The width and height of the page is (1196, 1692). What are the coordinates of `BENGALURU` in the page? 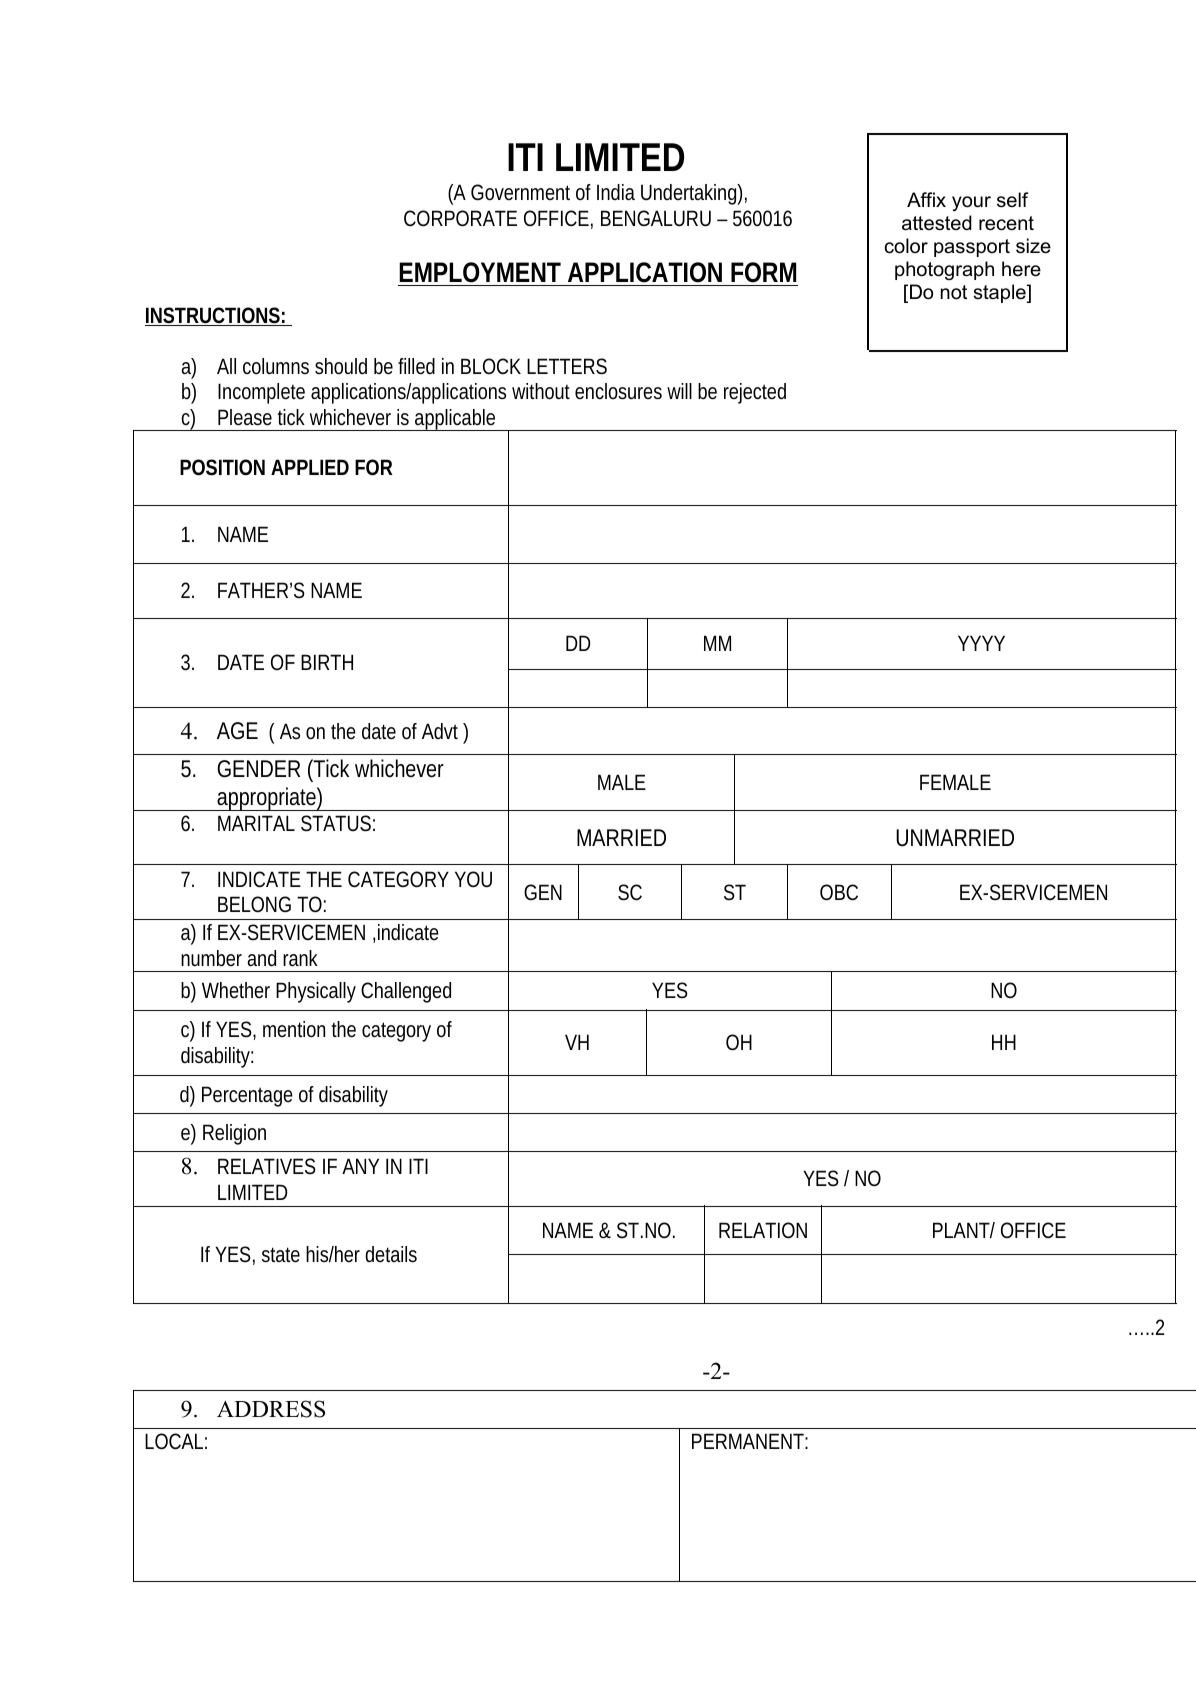 It's located at (656, 218).
